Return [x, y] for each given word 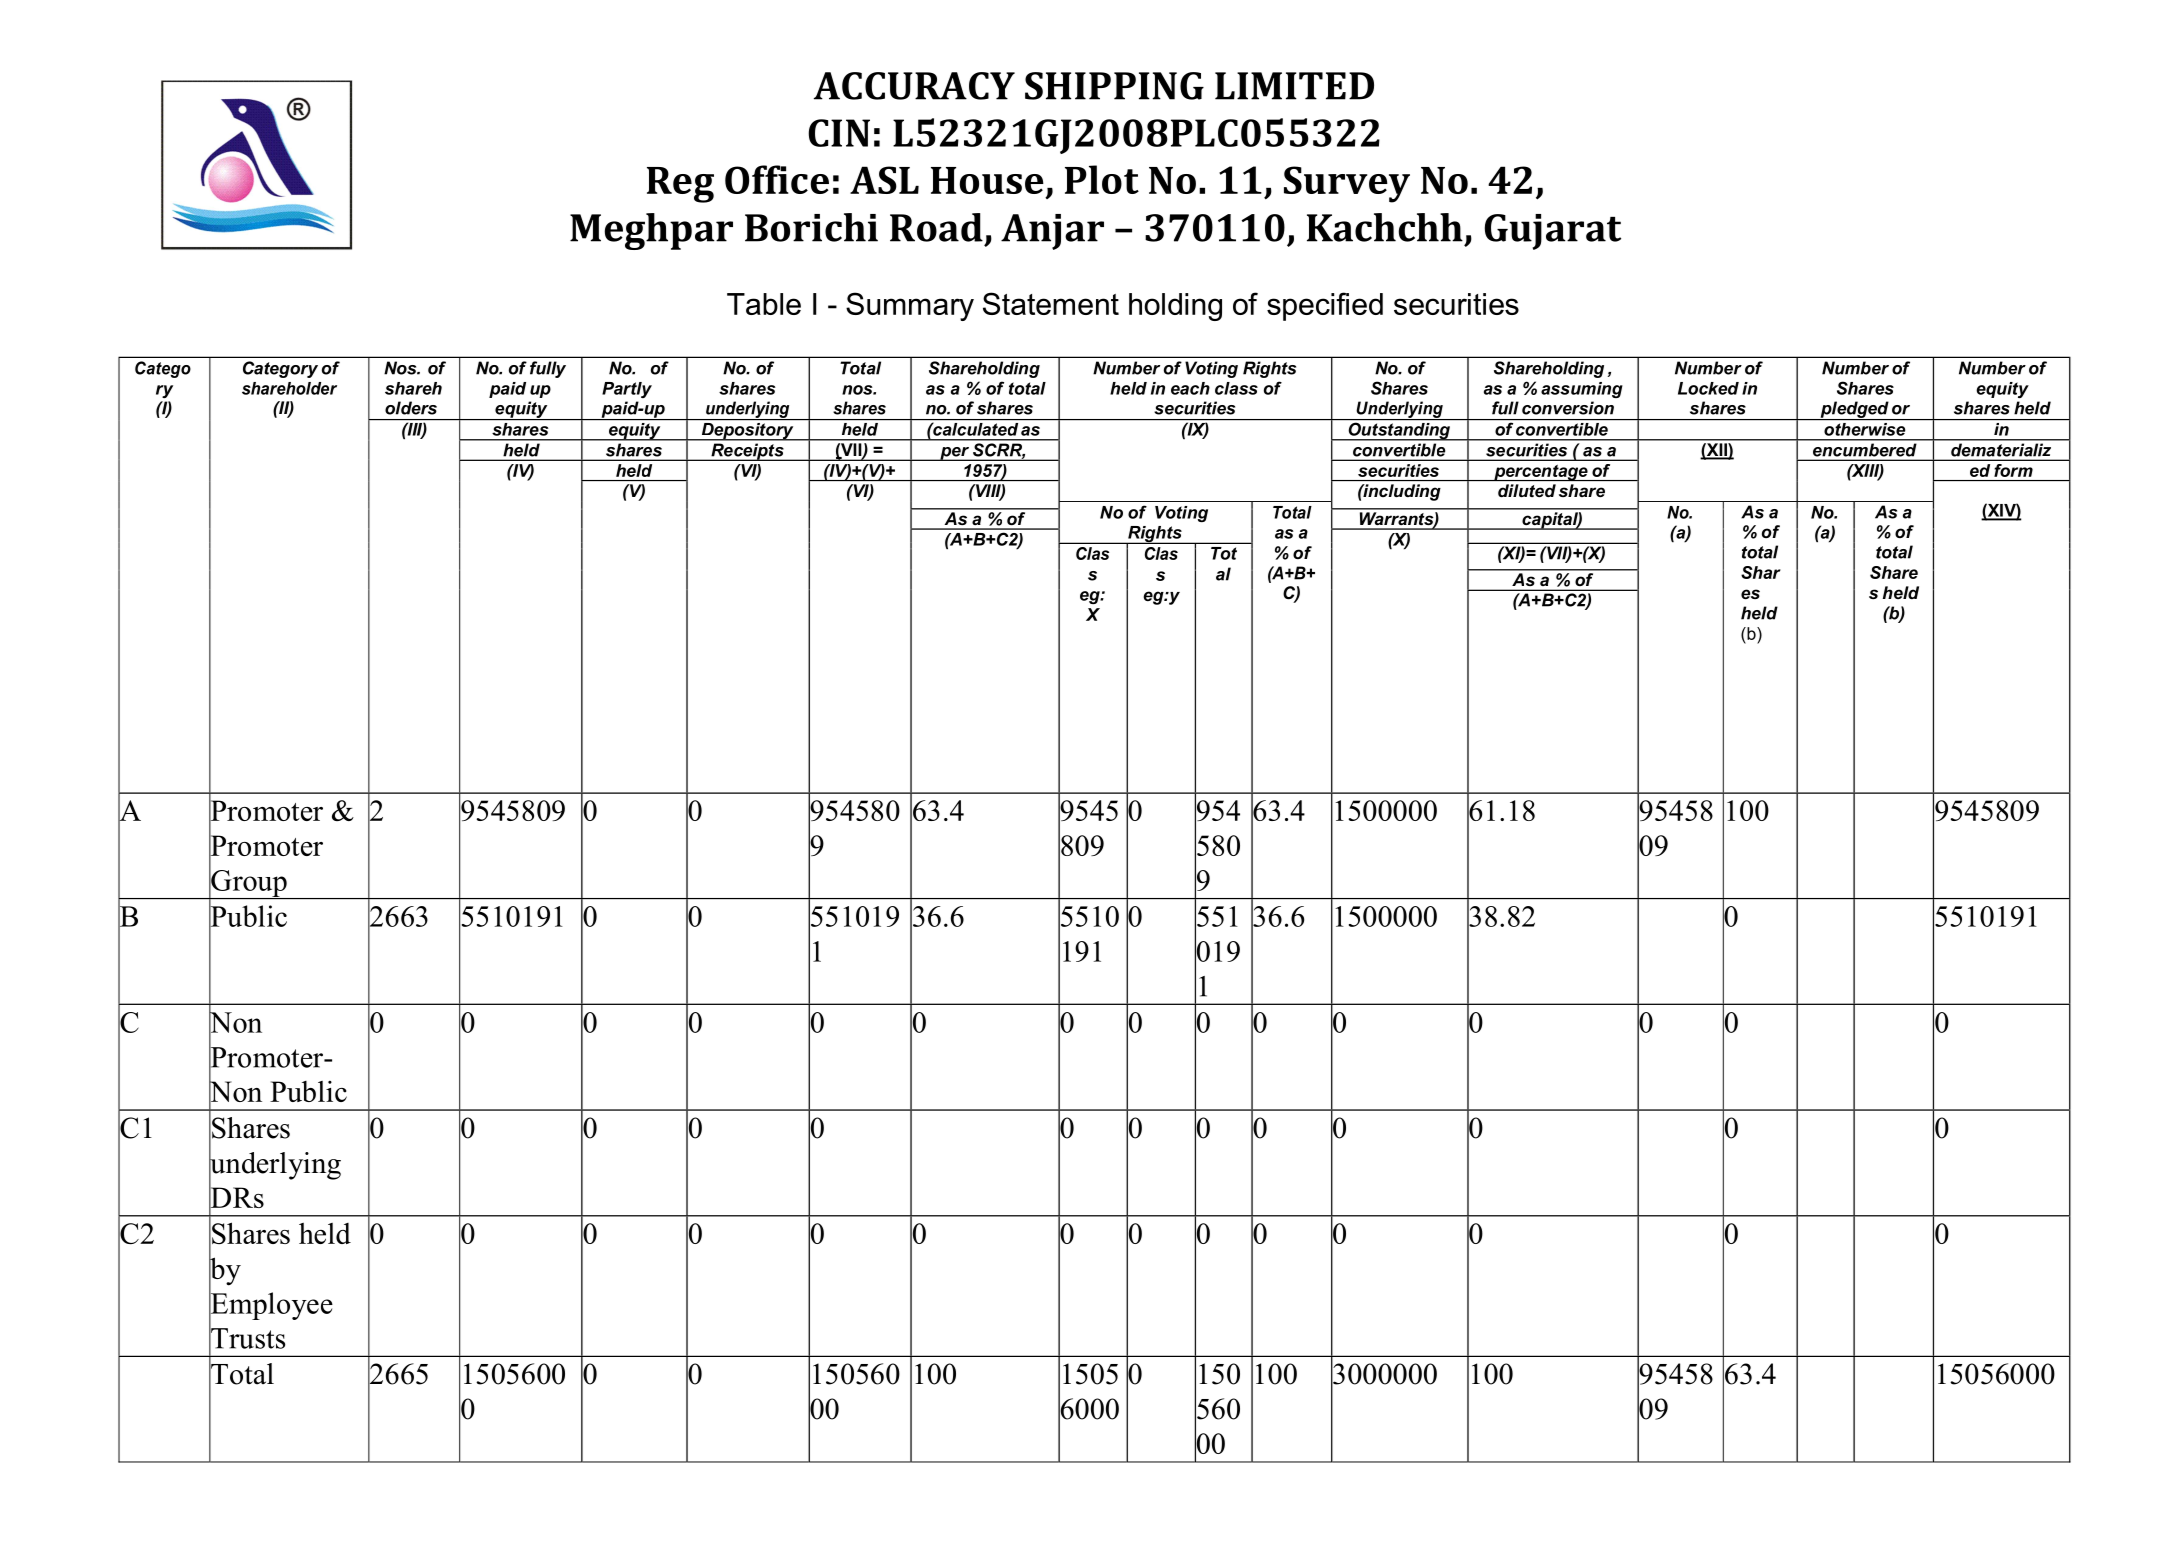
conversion [1568, 408]
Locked [1708, 388]
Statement [1051, 303]
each [1190, 388]
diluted [1527, 490]
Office [777, 179]
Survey [1347, 184]
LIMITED [1294, 86]
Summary [910, 306]
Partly [627, 390]
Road [936, 227]
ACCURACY [914, 86]
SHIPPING [1114, 86]
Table [764, 304]
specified [1325, 306]
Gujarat [1552, 232]
